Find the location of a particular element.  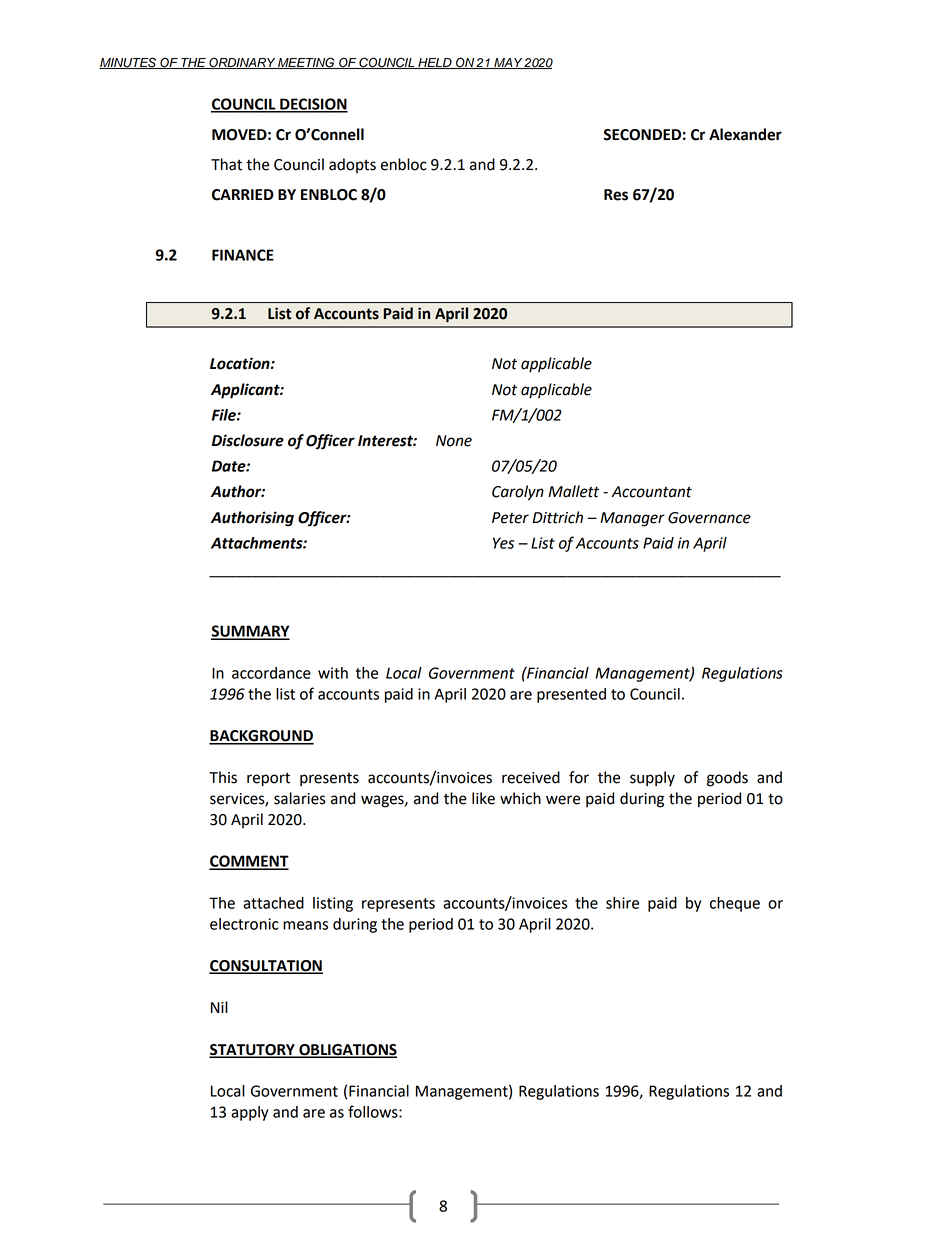

Alexander is located at coordinates (745, 134).
